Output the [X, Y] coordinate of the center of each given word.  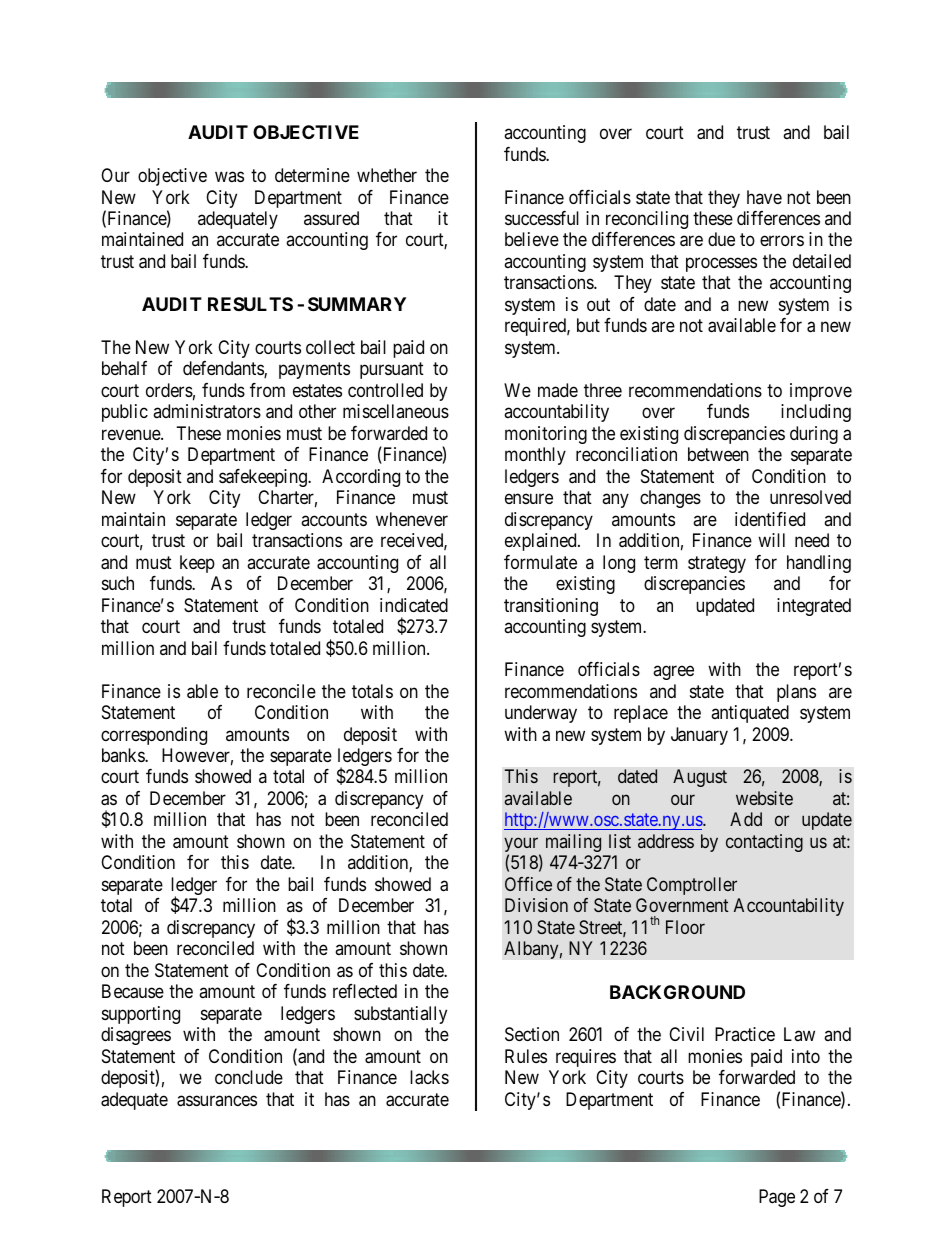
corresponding [154, 736]
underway [541, 714]
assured [331, 218]
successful [542, 218]
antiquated [750, 714]
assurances [217, 1101]
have [764, 197]
